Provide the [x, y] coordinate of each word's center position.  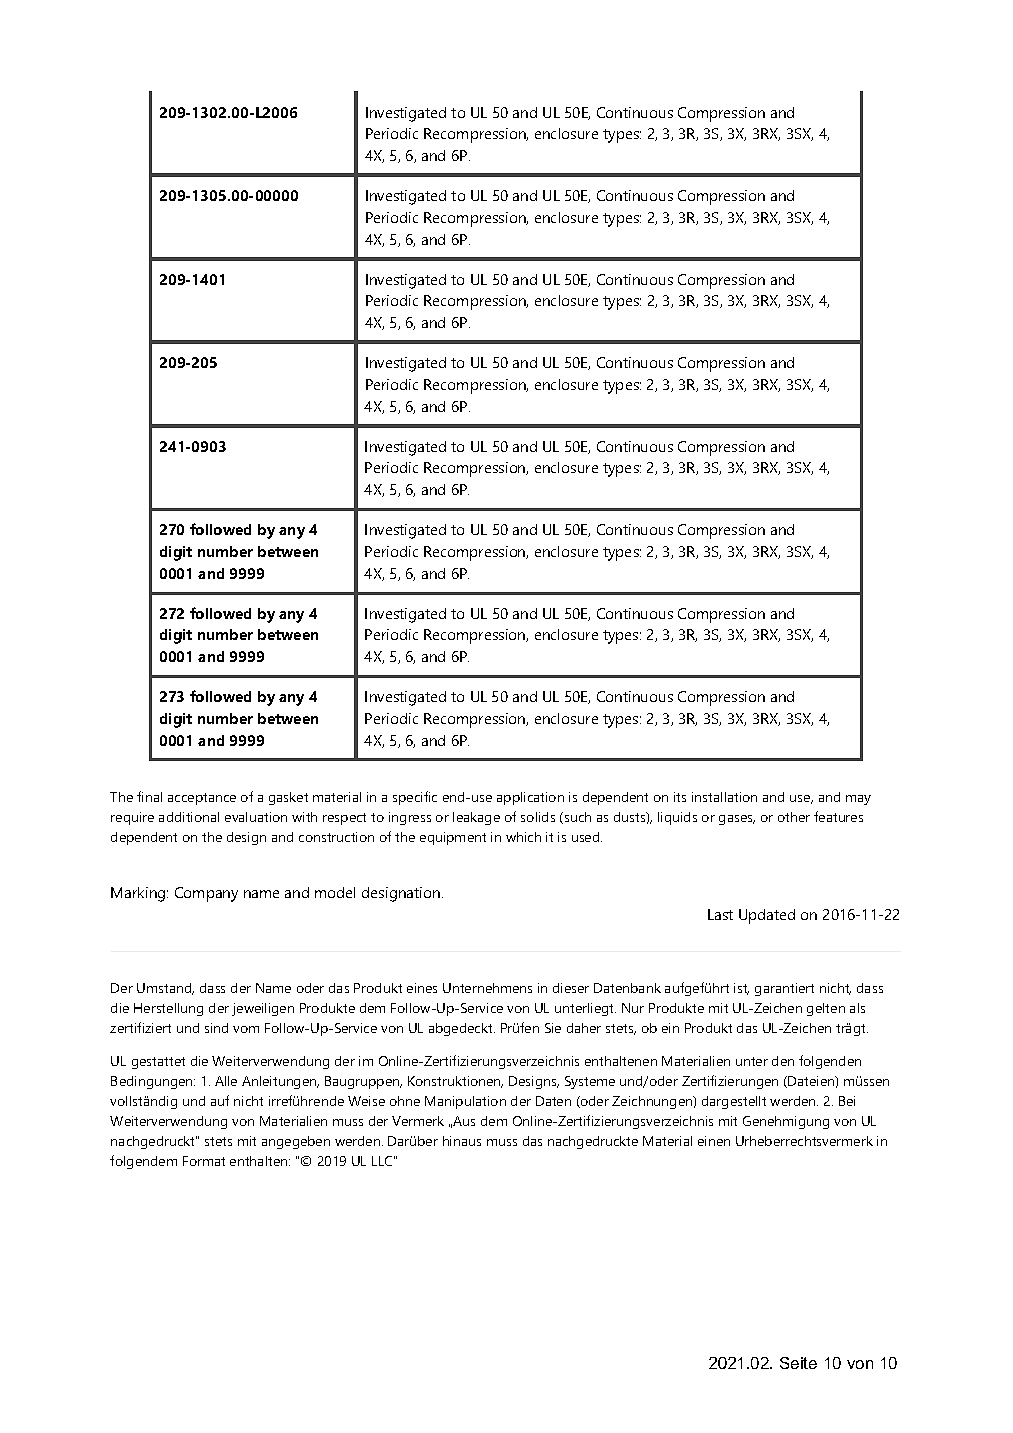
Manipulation [465, 1102]
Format [204, 1161]
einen [714, 1141]
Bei [847, 1101]
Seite [798, 1363]
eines [422, 988]
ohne [405, 1101]
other [794, 817]
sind [216, 1028]
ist [741, 989]
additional [189, 817]
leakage [476, 818]
